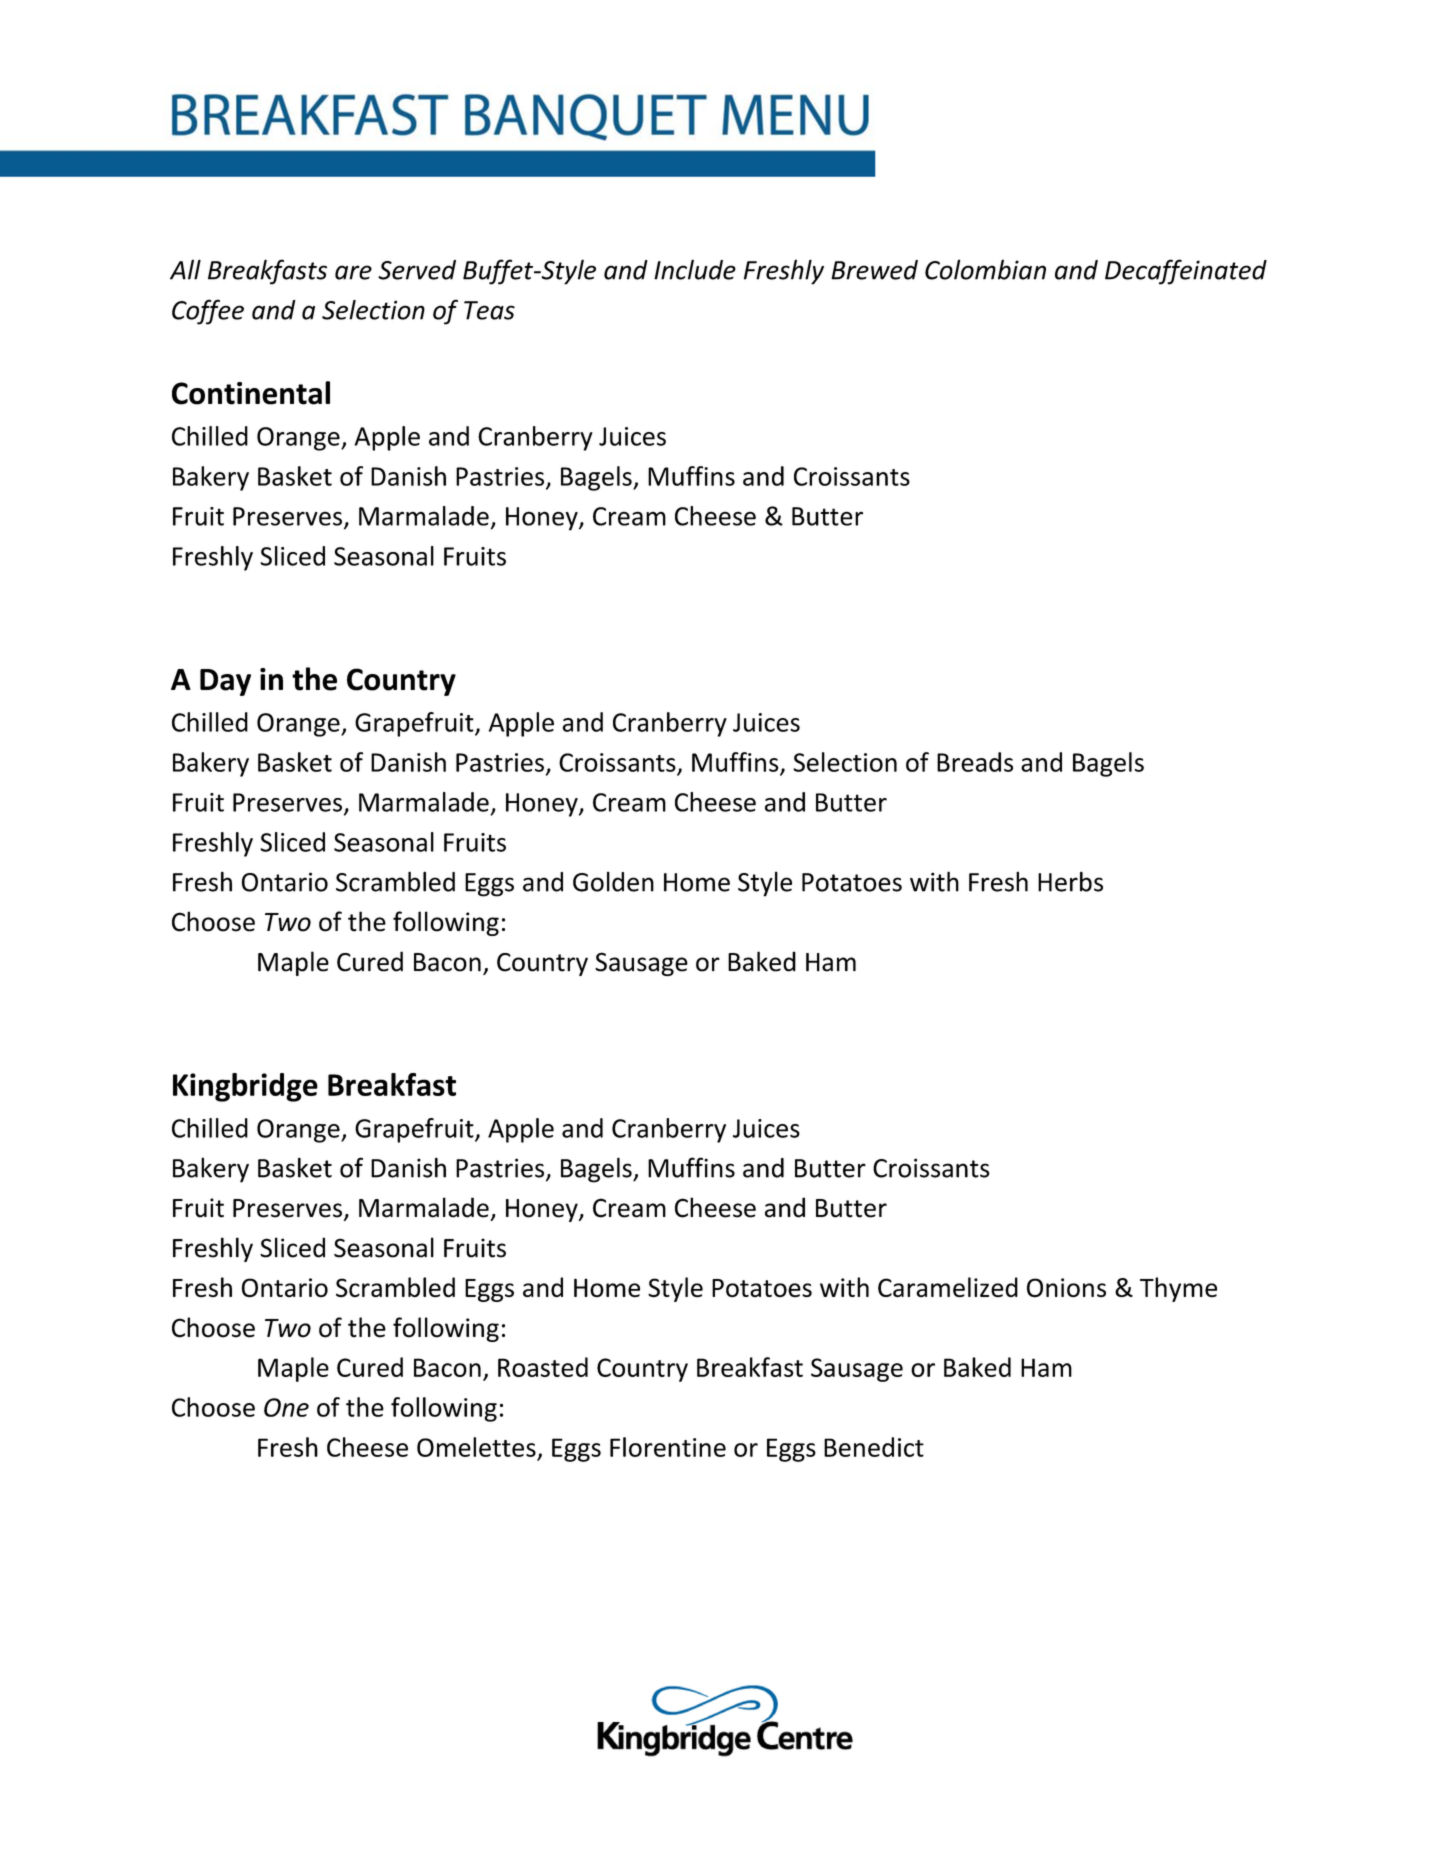 Image resolution: width=1450 pixels, height=1876 pixels. Describe the element at coordinates (543, 1367) in the screenshot. I see `Roasted` at that location.
